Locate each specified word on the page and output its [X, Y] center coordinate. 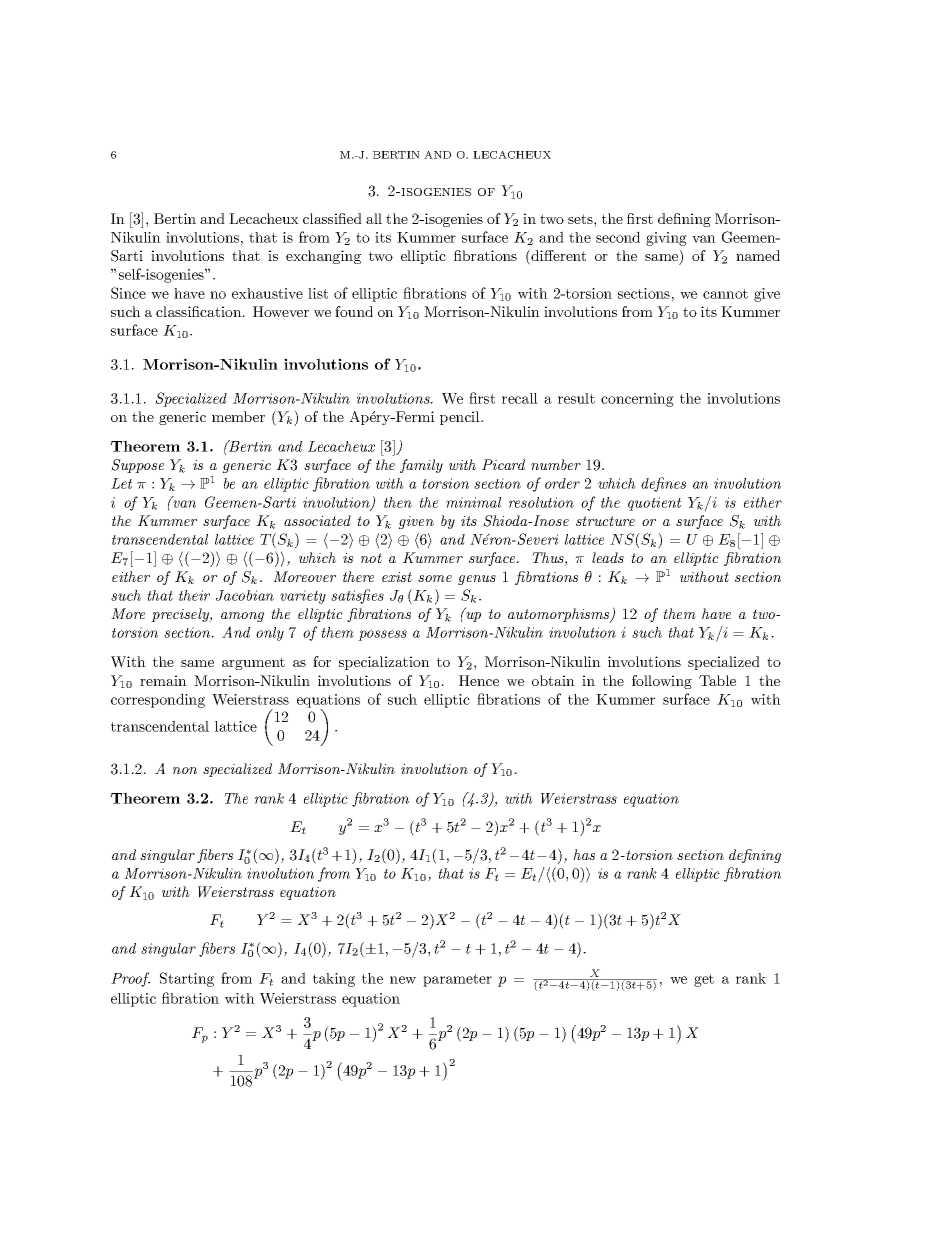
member [238, 416]
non [185, 770]
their [194, 595]
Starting [187, 979]
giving [666, 239]
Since [128, 293]
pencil [461, 418]
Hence [479, 680]
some [435, 578]
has [584, 854]
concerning [637, 400]
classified [332, 218]
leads [608, 557]
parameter [457, 980]
